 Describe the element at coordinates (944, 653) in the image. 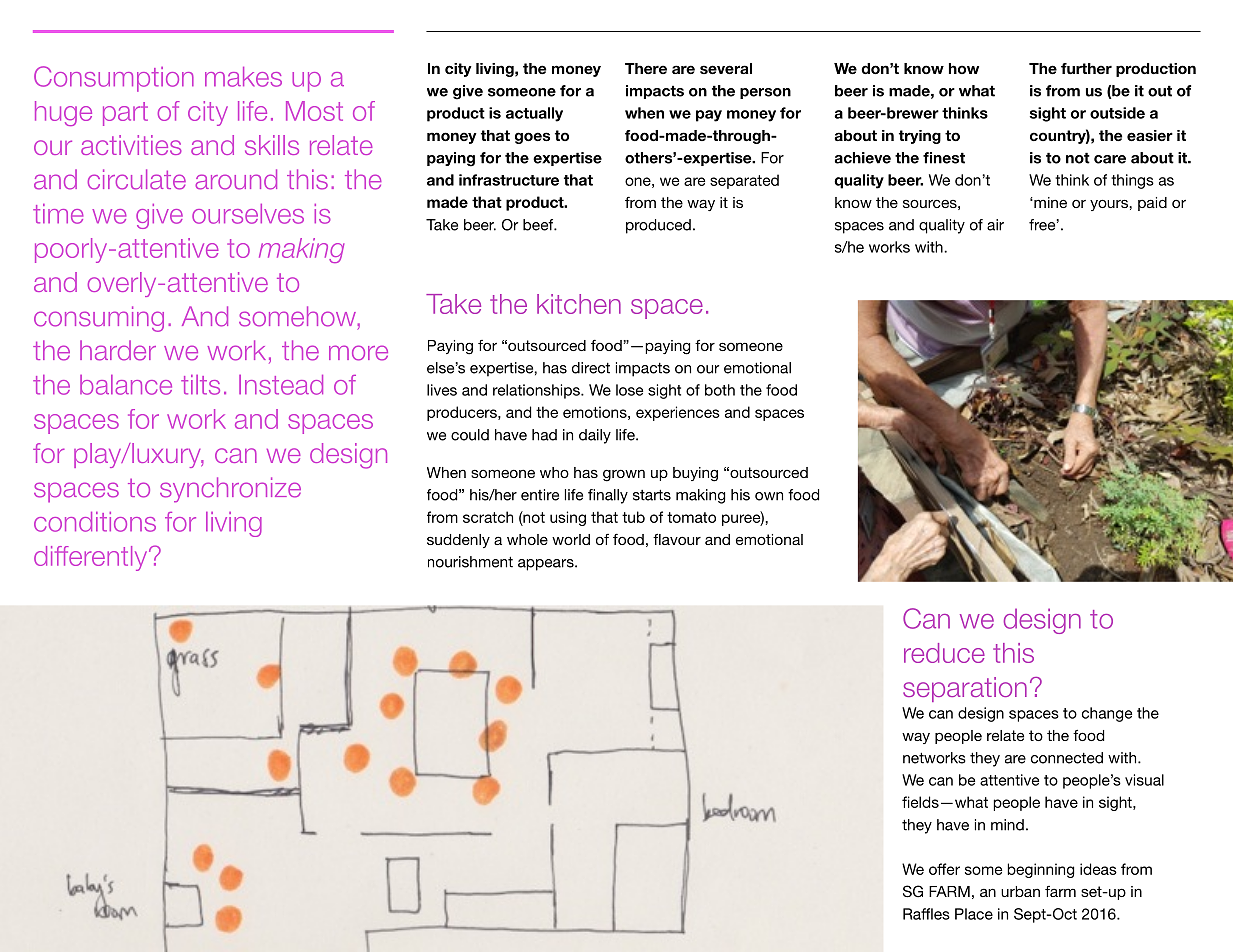

I see `reduce` at that location.
